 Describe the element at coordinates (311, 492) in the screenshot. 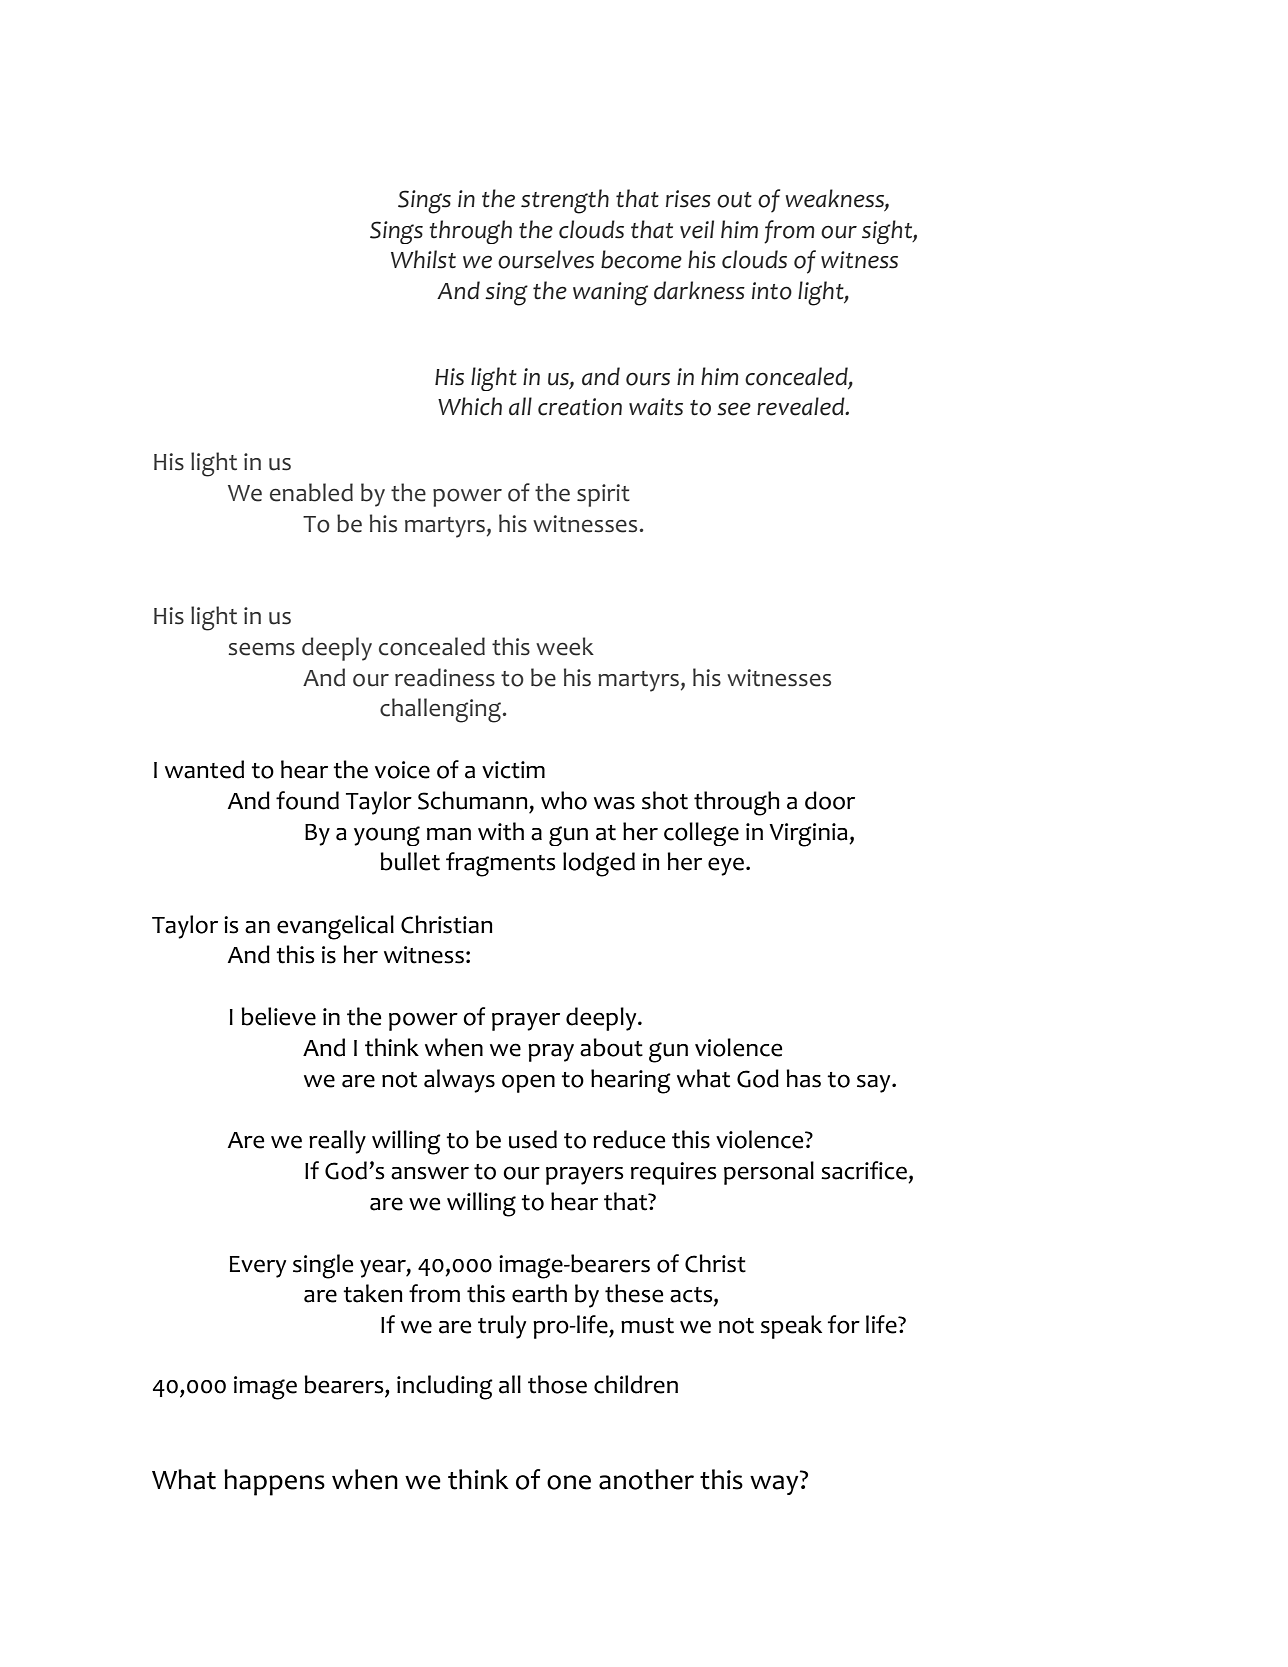

I see `enabled` at that location.
